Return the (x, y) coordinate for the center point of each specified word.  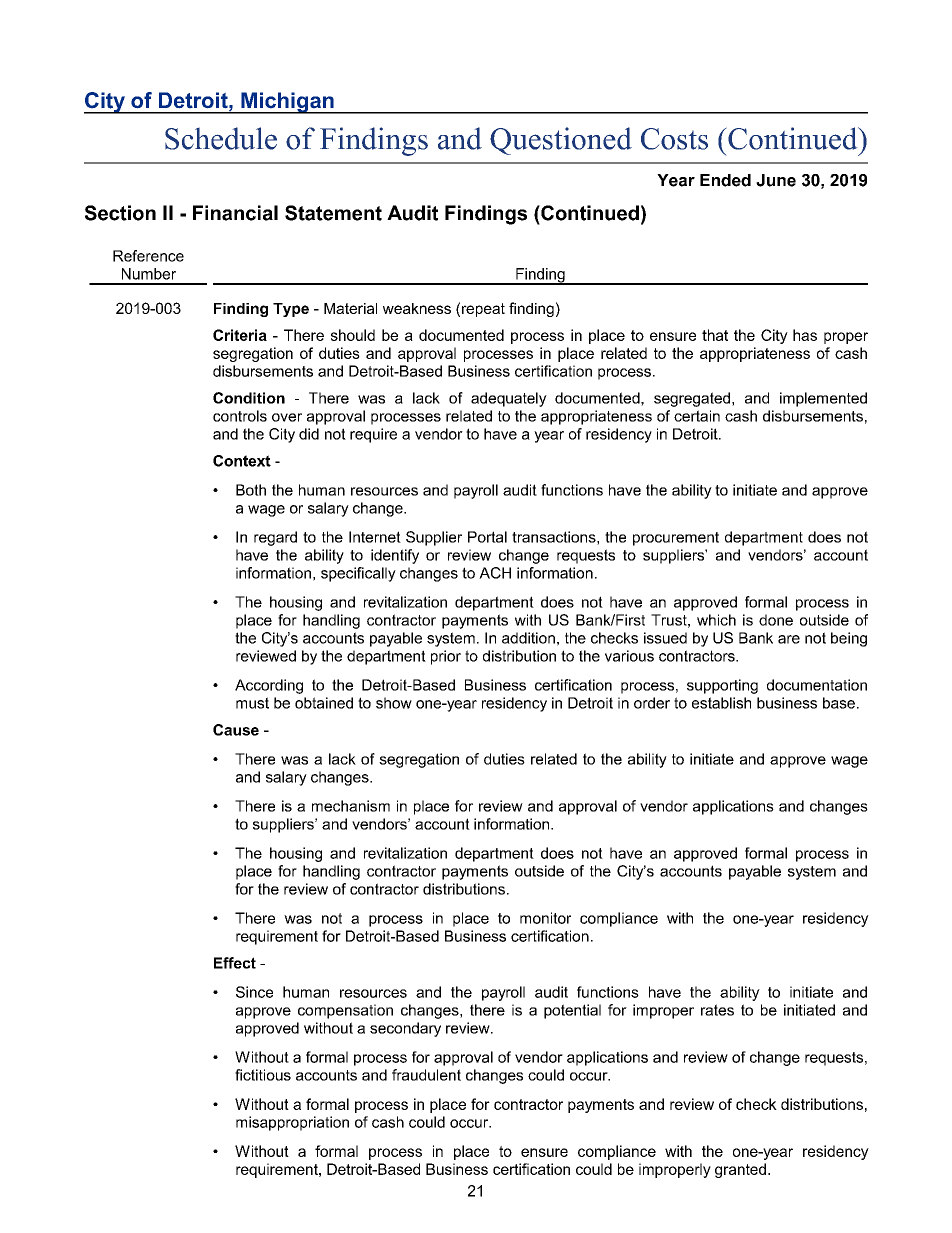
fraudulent (426, 1075)
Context (242, 461)
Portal (487, 537)
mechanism (351, 806)
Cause (236, 730)
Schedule (221, 138)
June (776, 180)
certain (697, 416)
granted (740, 1170)
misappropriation (292, 1123)
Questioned (561, 141)
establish (721, 703)
